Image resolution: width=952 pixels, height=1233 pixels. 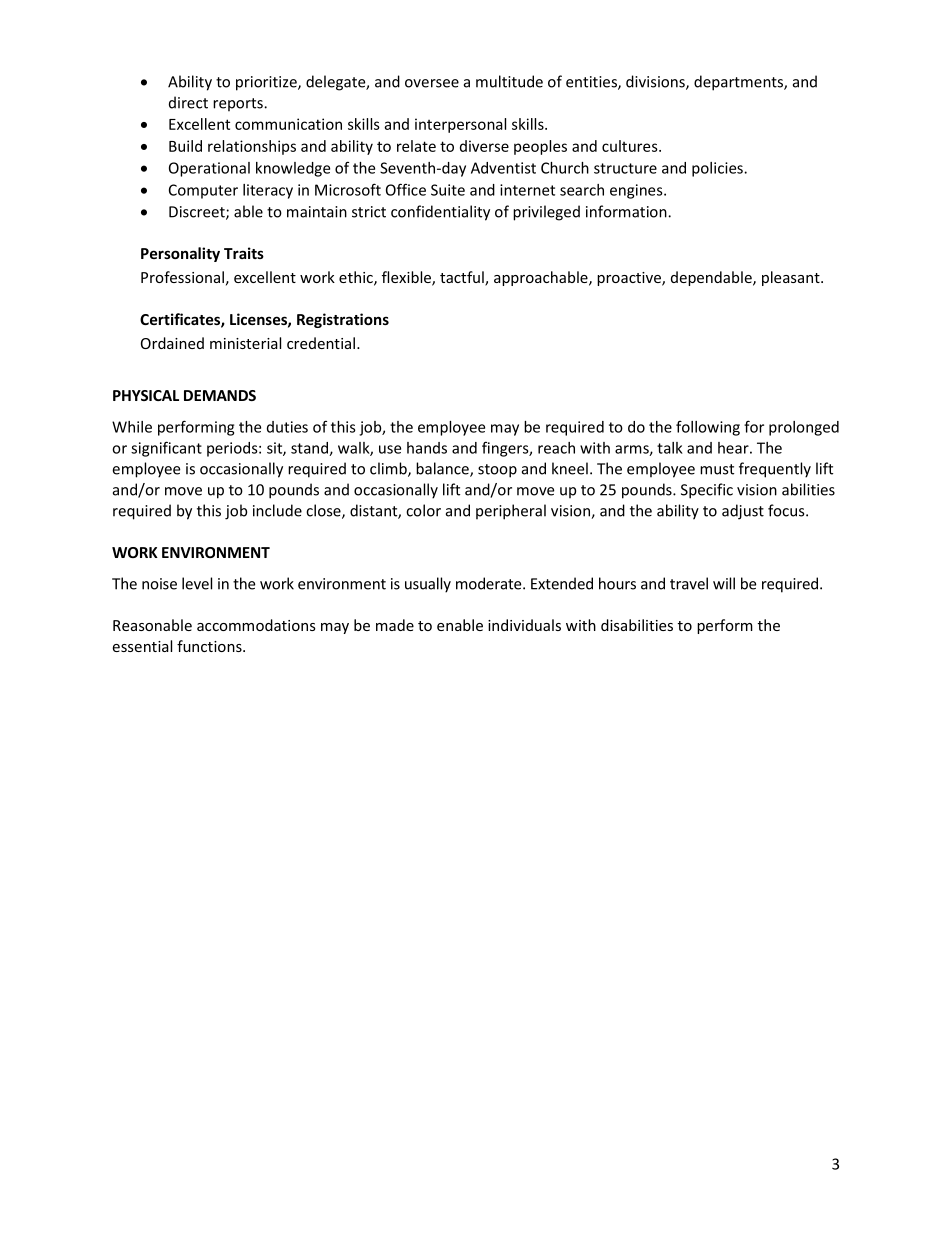 I want to click on ministerial, so click(x=245, y=343).
